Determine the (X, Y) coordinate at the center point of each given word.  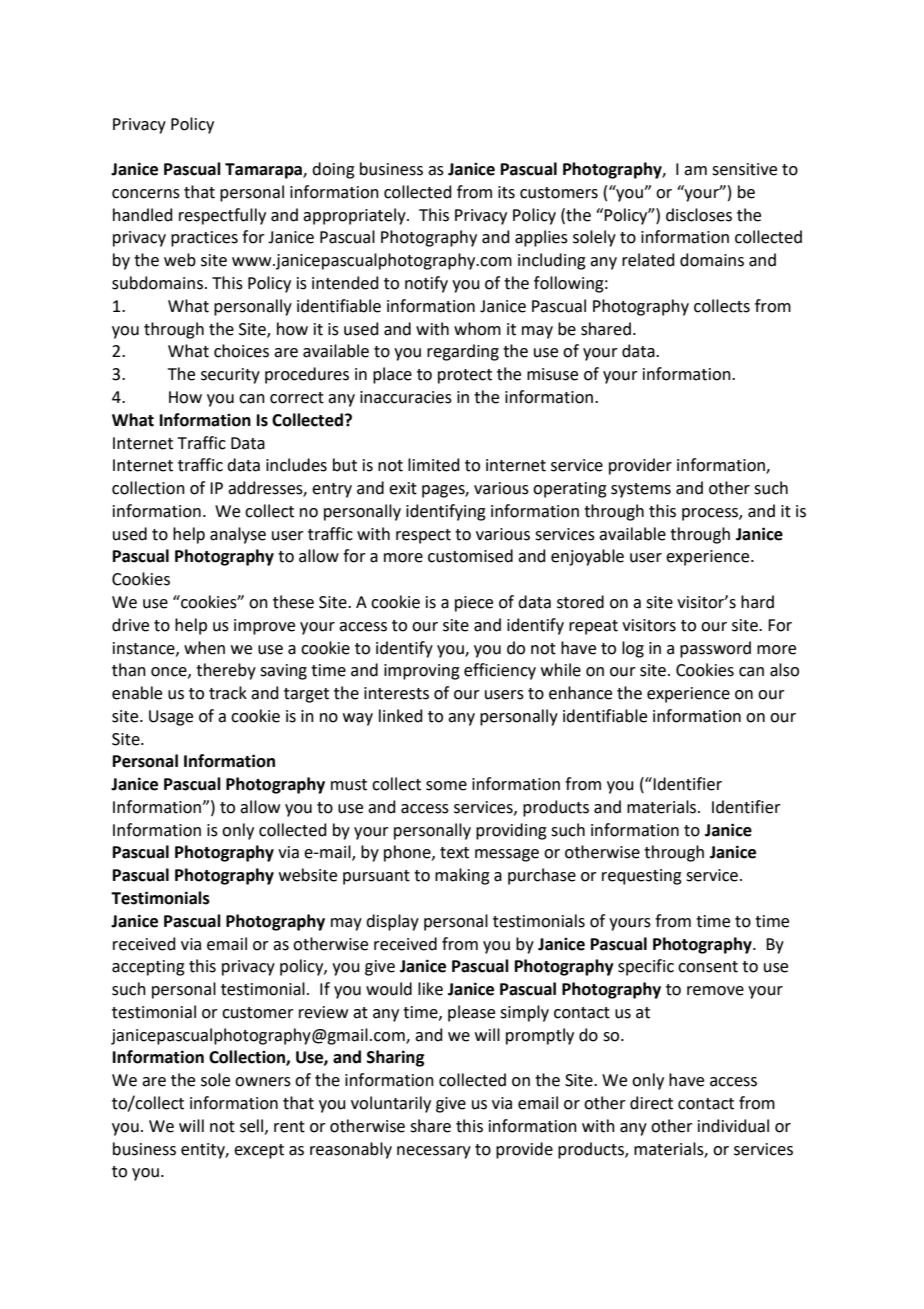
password (715, 649)
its (506, 192)
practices (204, 239)
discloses (699, 215)
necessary (434, 1152)
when (204, 648)
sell (253, 1126)
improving (422, 672)
